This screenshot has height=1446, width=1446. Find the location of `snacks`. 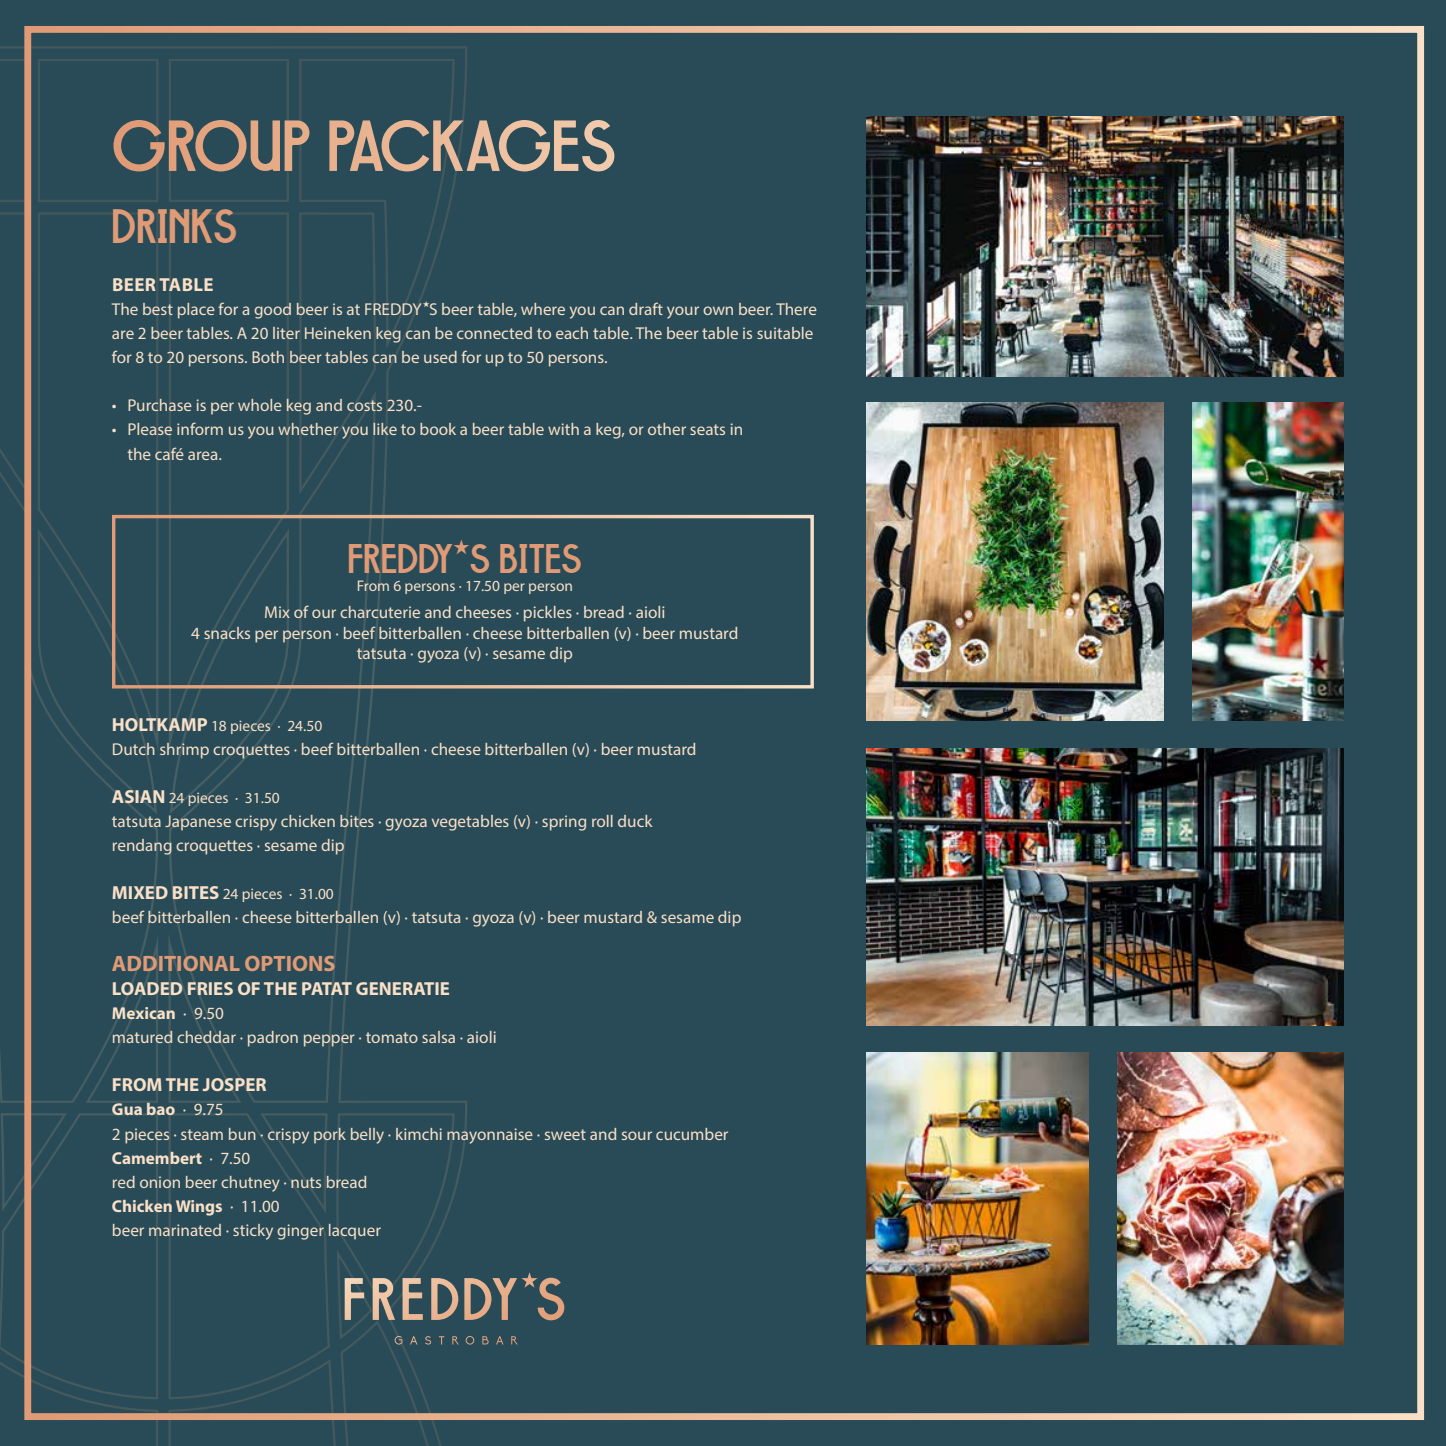

snacks is located at coordinates (227, 633).
